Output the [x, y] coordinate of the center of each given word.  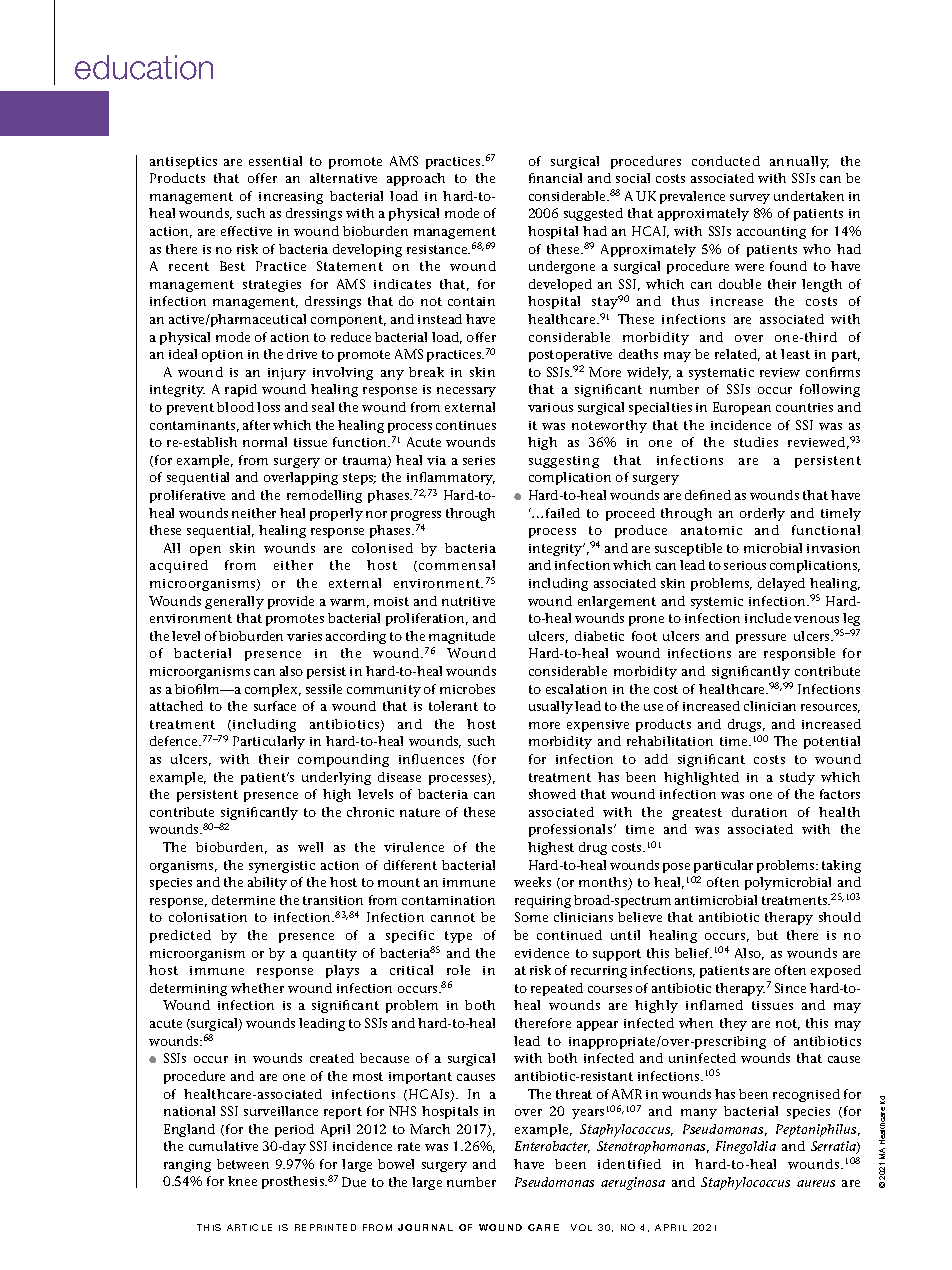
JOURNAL [425, 1227]
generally [234, 602]
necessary [466, 392]
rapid [241, 390]
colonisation [208, 917]
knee [242, 1181]
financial [555, 178]
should [840, 917]
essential [275, 161]
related [737, 355]
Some [531, 917]
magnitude [462, 637]
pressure [761, 639]
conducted [726, 161]
